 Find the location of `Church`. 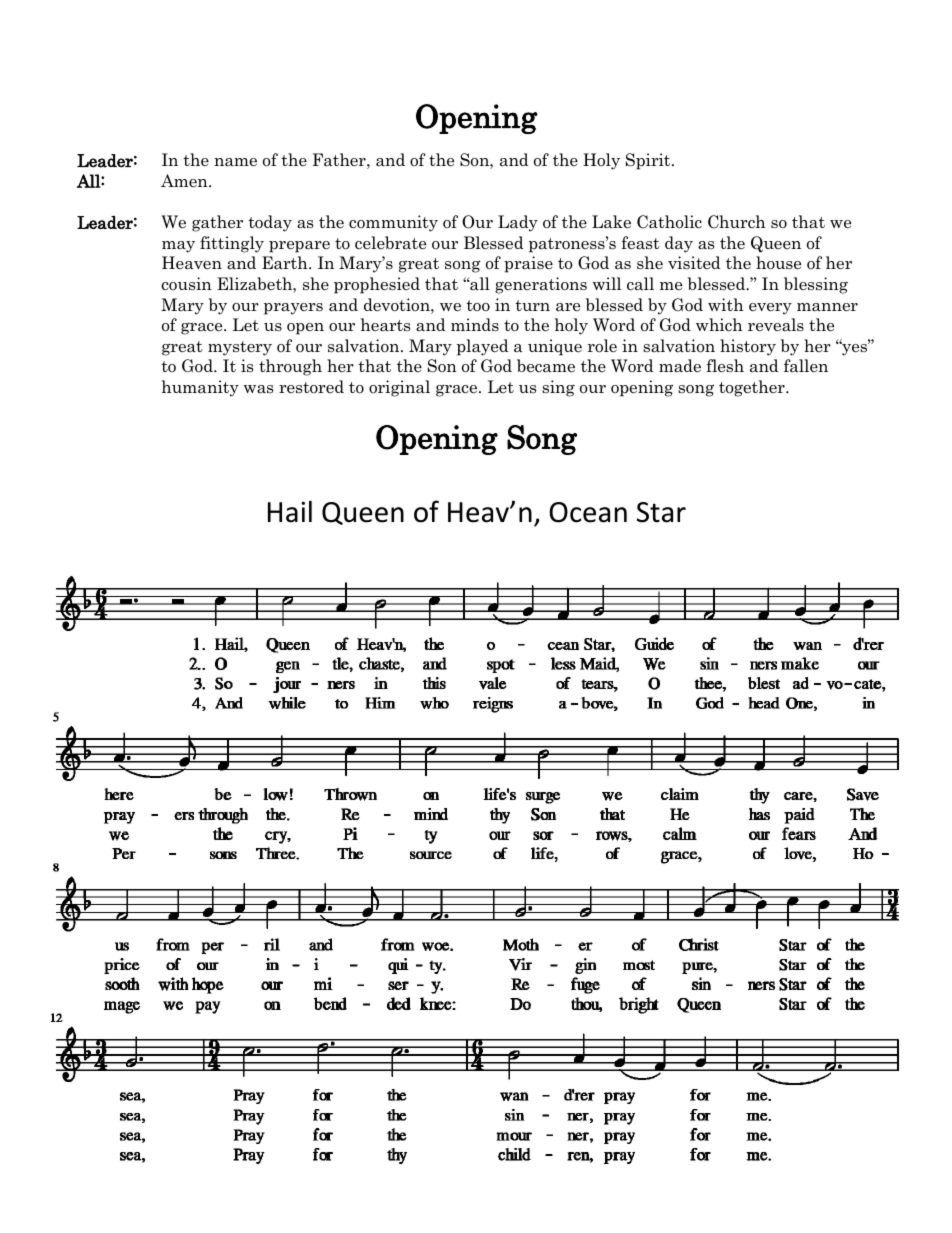

Church is located at coordinates (737, 222).
